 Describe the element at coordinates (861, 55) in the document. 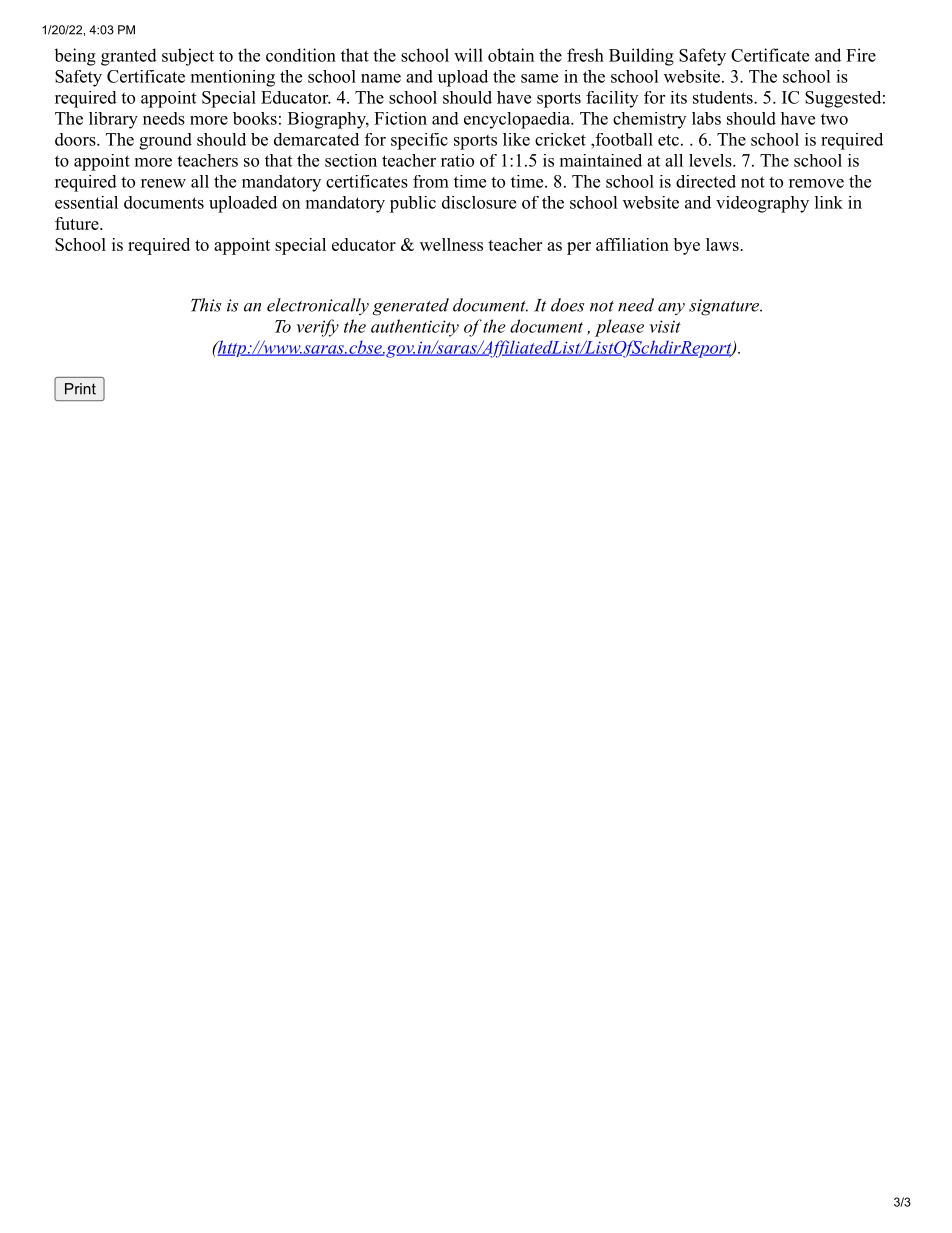

I see `Fire` at that location.
